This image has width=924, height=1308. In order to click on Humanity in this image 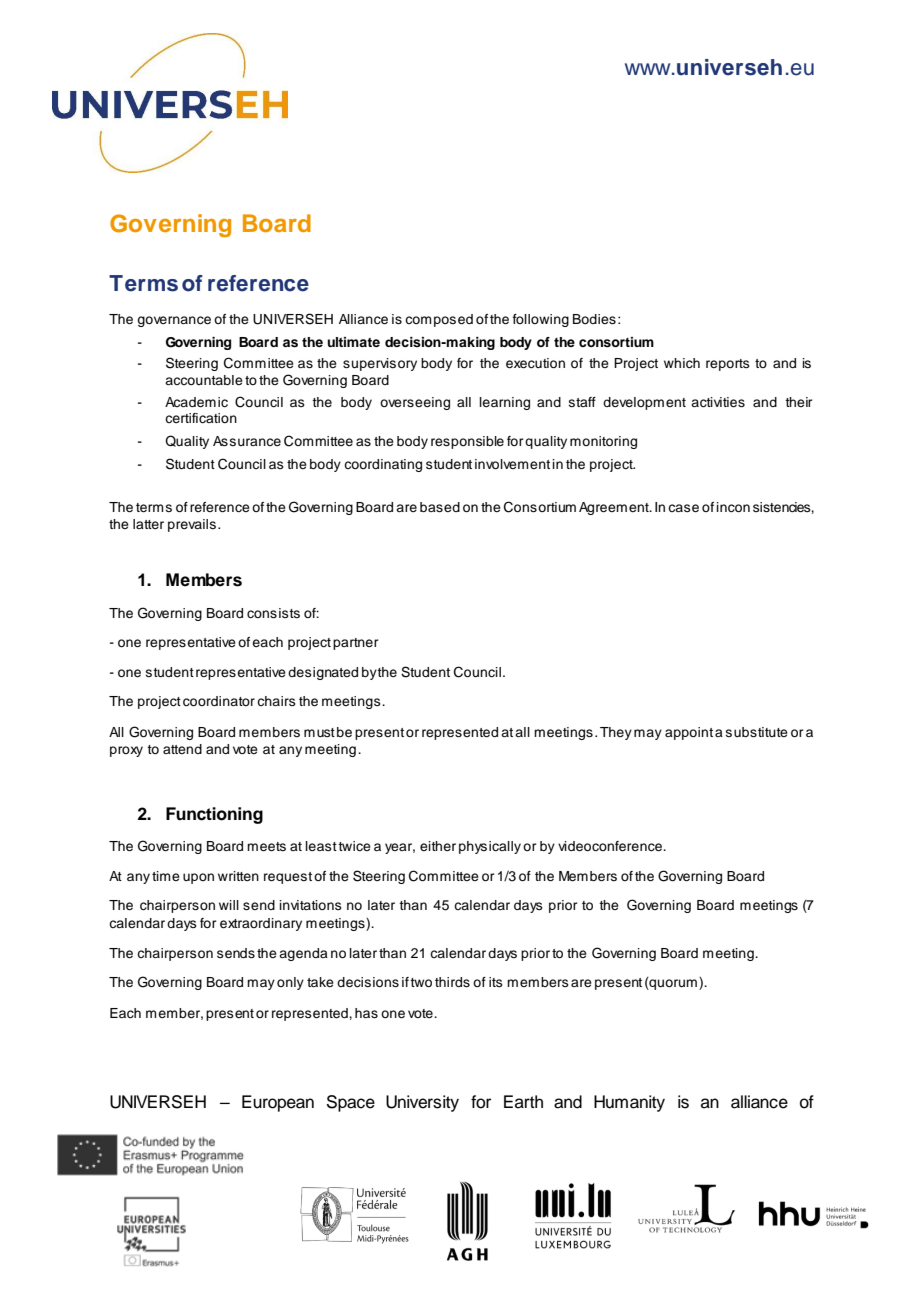, I will do `click(629, 1103)`.
